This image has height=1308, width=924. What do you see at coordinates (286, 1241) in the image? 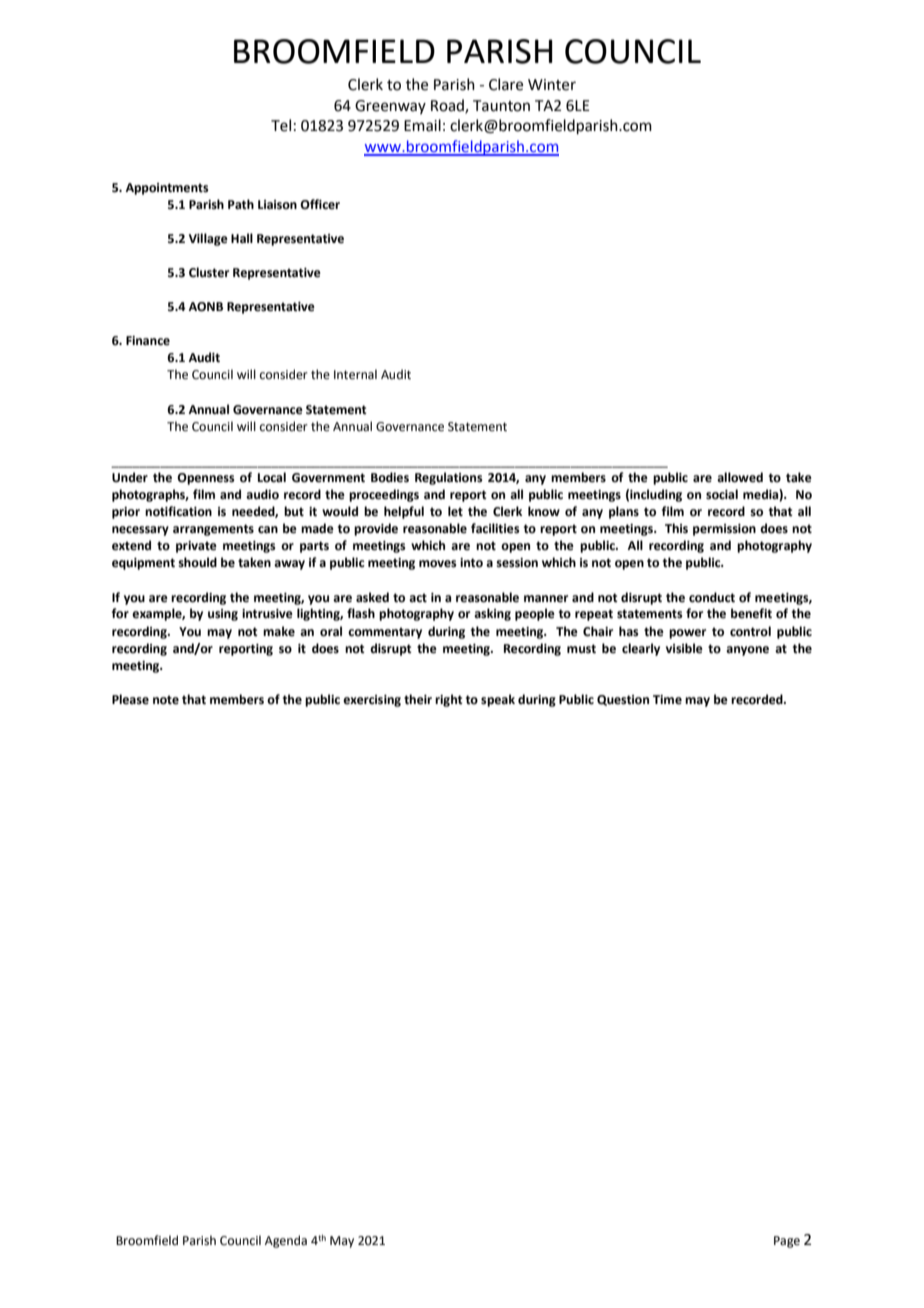
I see `Agenda` at bounding box center [286, 1241].
